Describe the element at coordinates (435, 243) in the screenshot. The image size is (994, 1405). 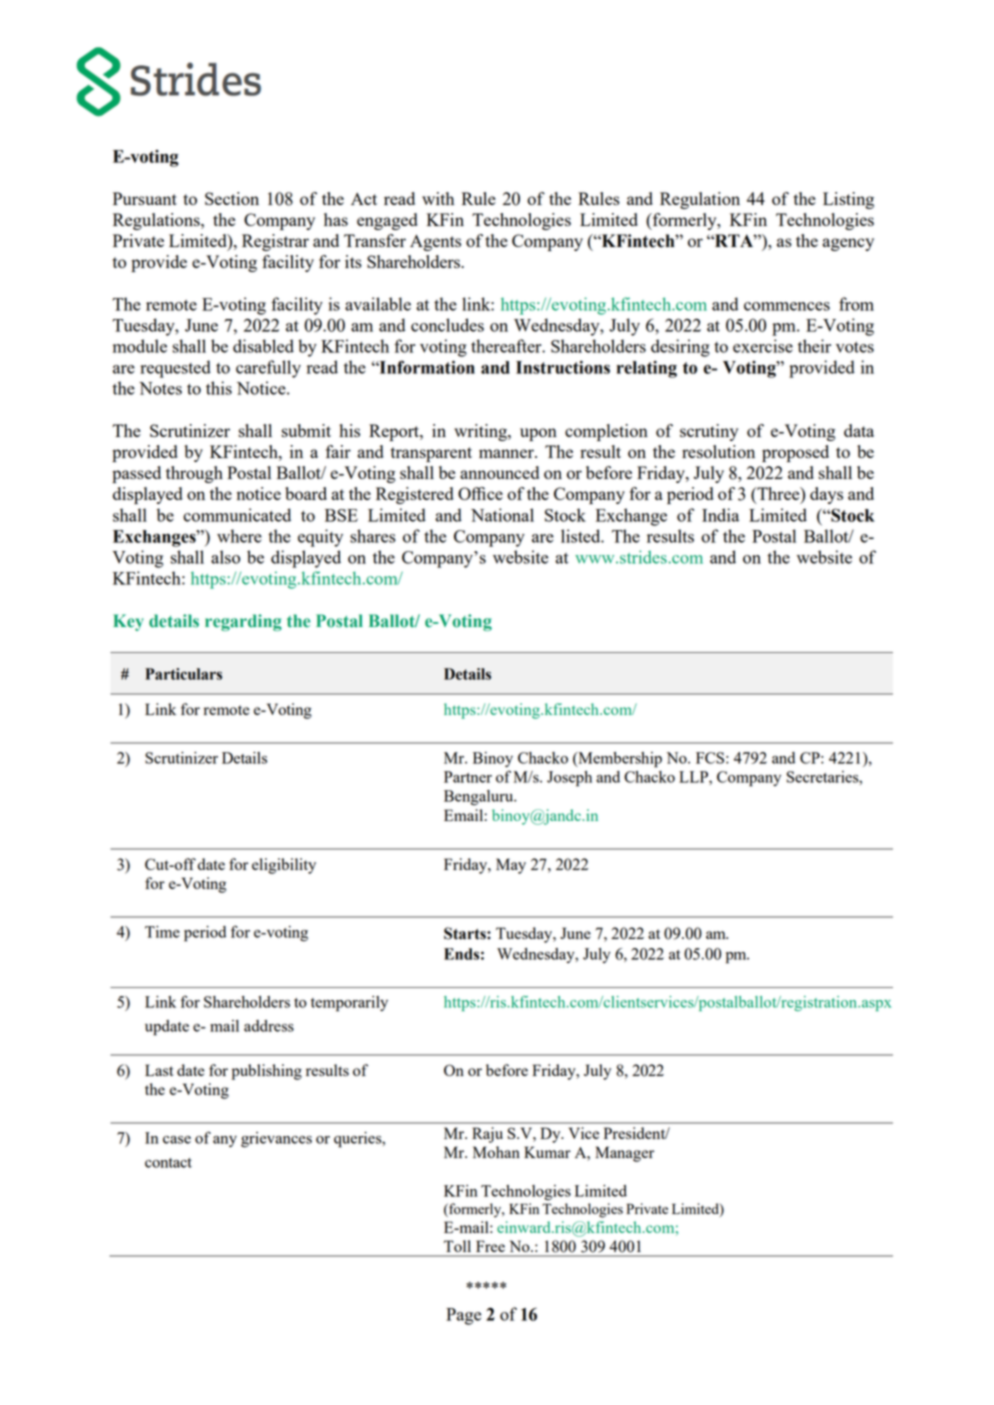
I see `Agents` at that location.
